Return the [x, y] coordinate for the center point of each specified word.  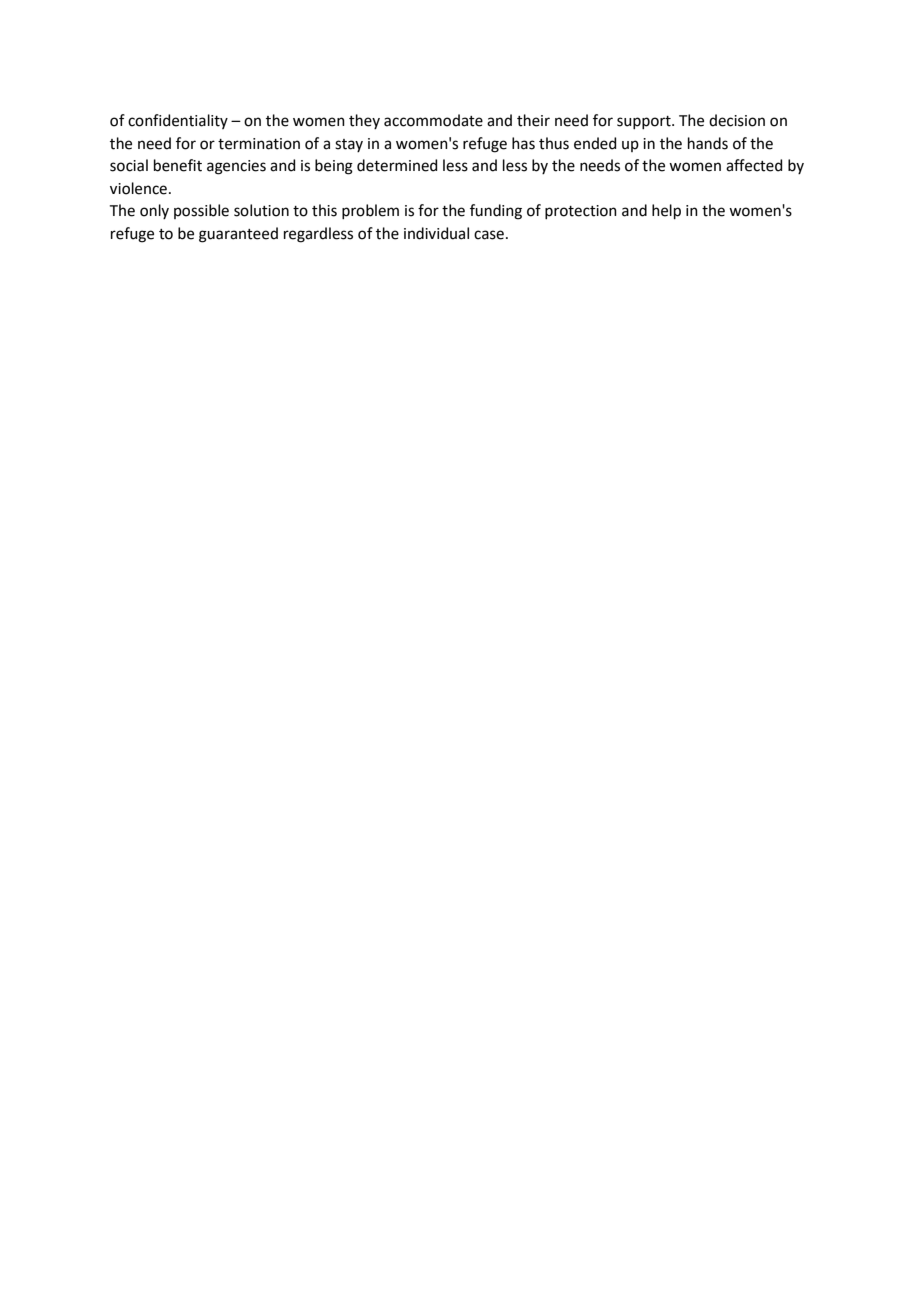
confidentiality [178, 121]
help [666, 212]
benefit [178, 165]
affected [754, 165]
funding [496, 212]
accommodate [433, 120]
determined [397, 165]
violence [138, 188]
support [645, 122]
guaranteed [238, 235]
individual [436, 233]
